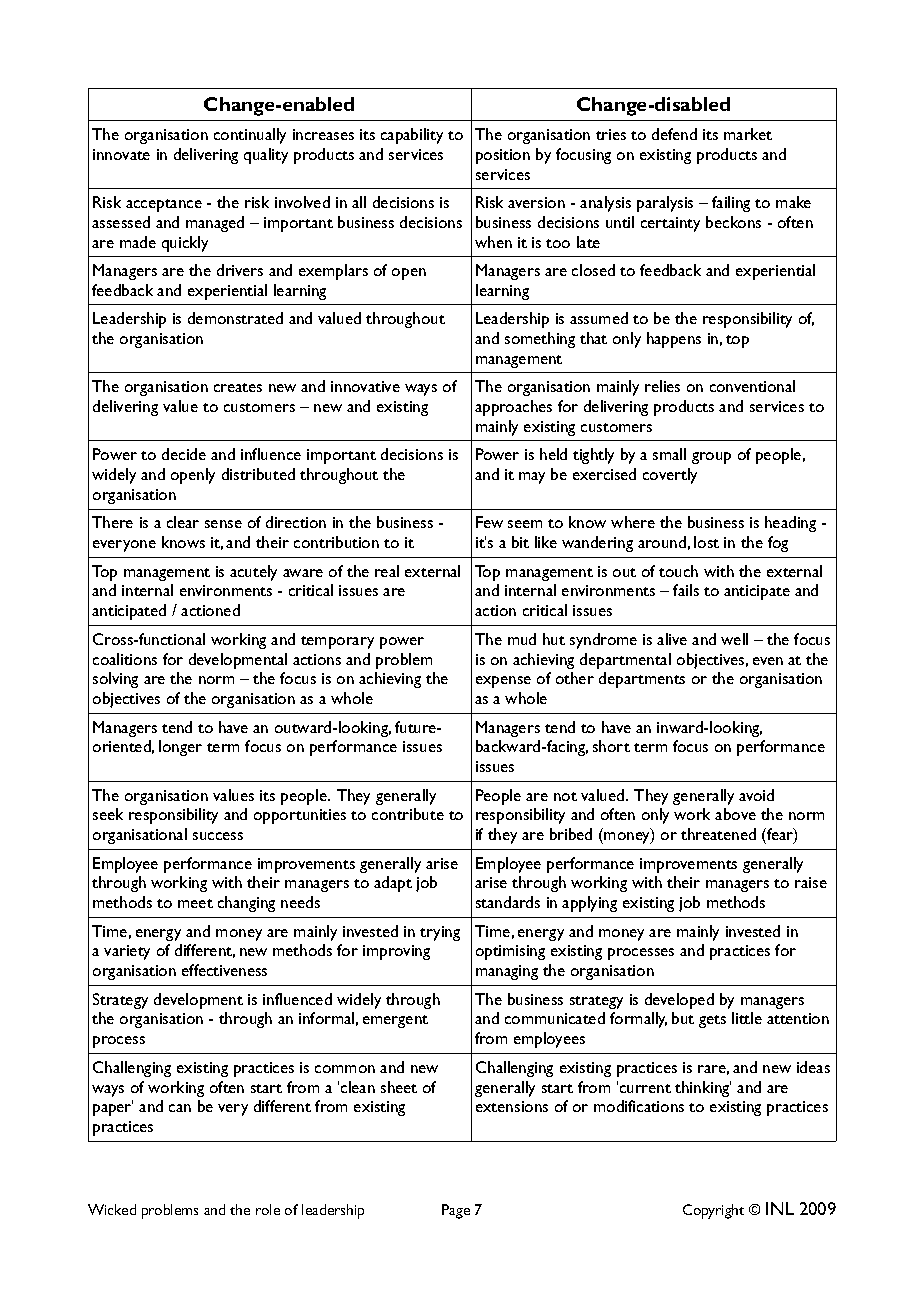 This screenshot has height=1308, width=924. Describe the element at coordinates (268, 1209) in the screenshot. I see `role` at that location.
